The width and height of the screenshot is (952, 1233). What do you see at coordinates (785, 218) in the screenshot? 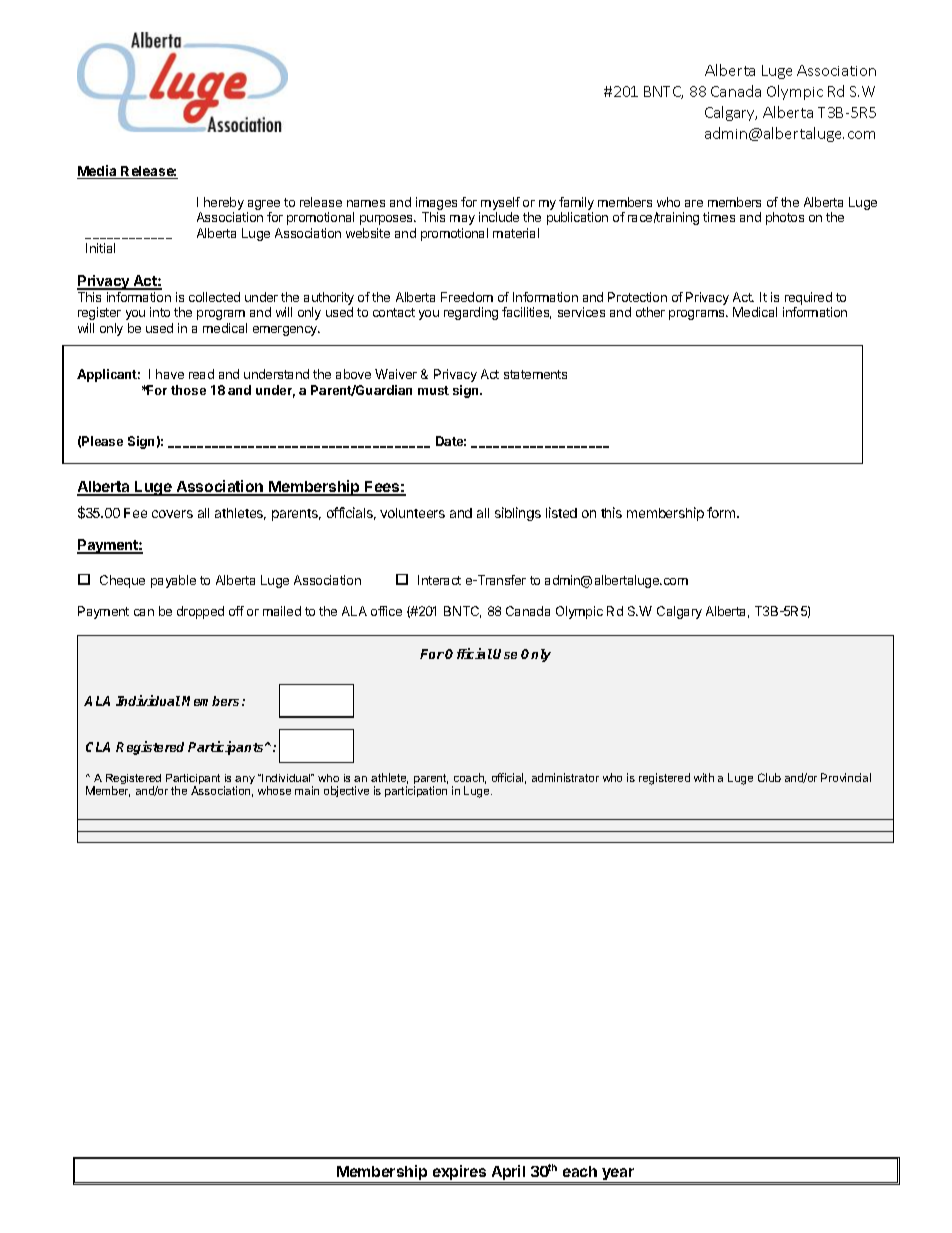
I see `photos` at bounding box center [785, 218].
